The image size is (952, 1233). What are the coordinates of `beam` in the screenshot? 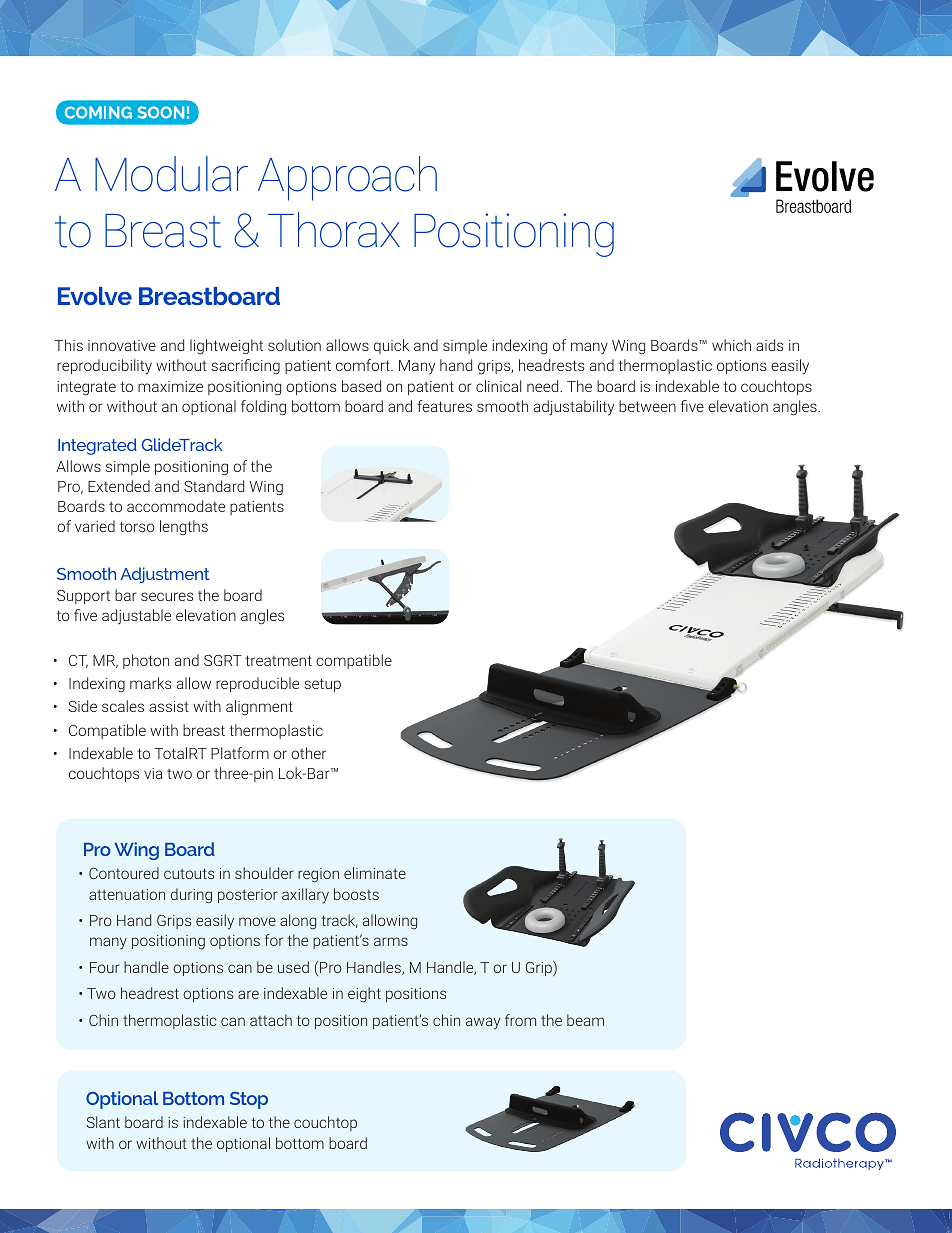 It's located at (585, 1020).
